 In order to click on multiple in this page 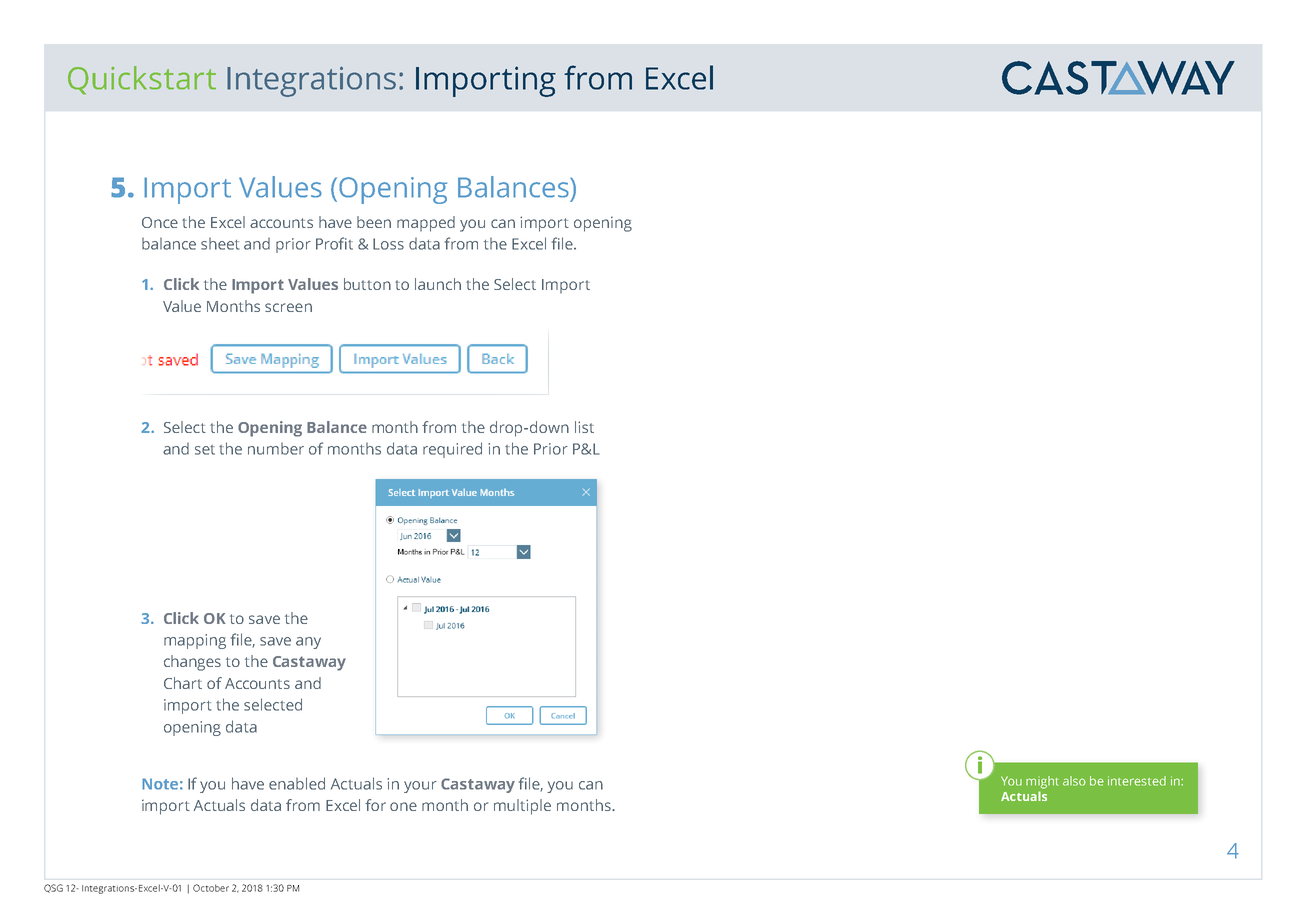, I will do `click(522, 807)`.
